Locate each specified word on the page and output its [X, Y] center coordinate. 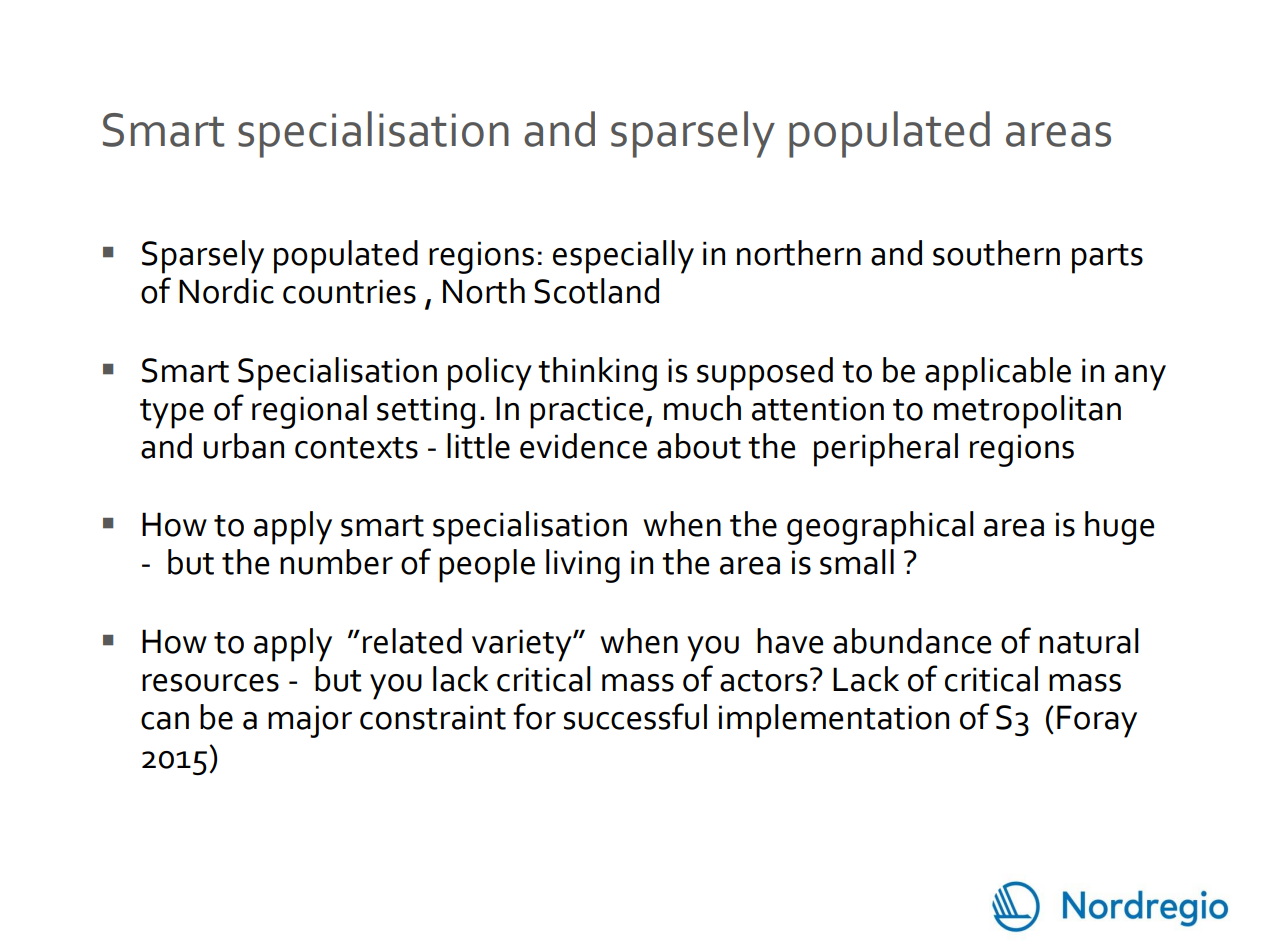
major [310, 721]
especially [623, 257]
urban [243, 446]
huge [1119, 528]
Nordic [226, 291]
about [699, 446]
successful [635, 716]
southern [996, 253]
